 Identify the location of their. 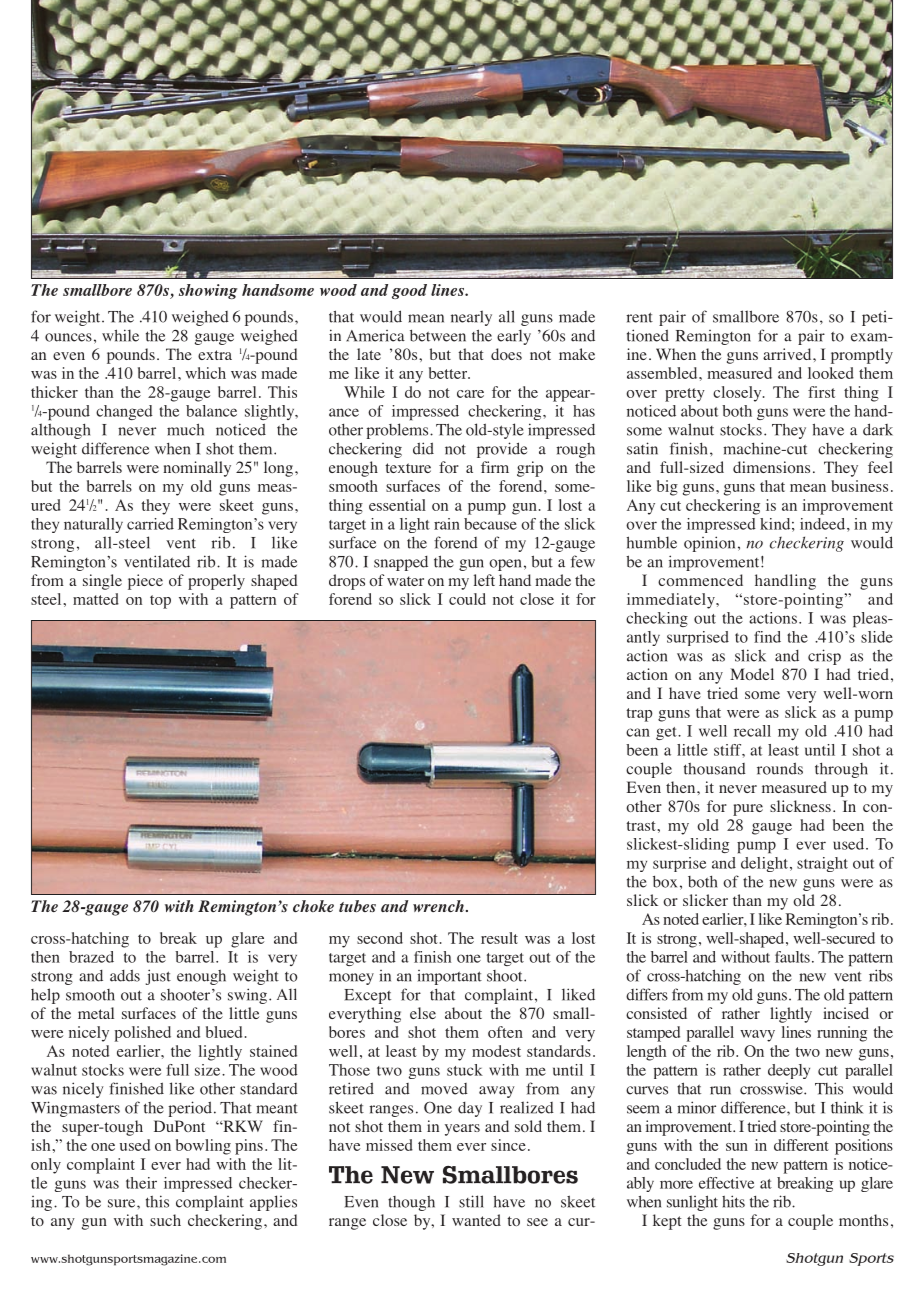
(141, 1183).
